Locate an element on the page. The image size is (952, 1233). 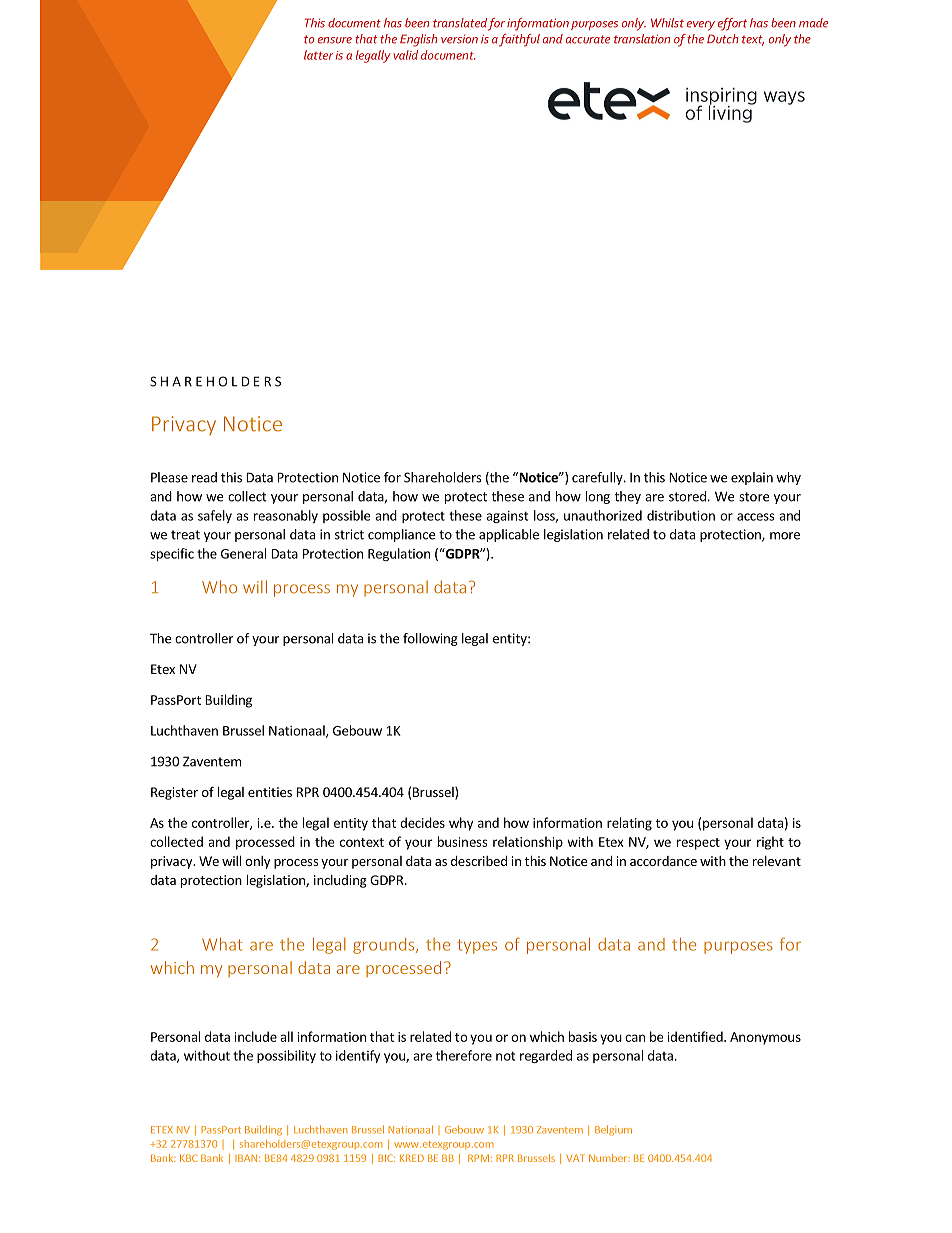
Dutch is located at coordinates (722, 39).
